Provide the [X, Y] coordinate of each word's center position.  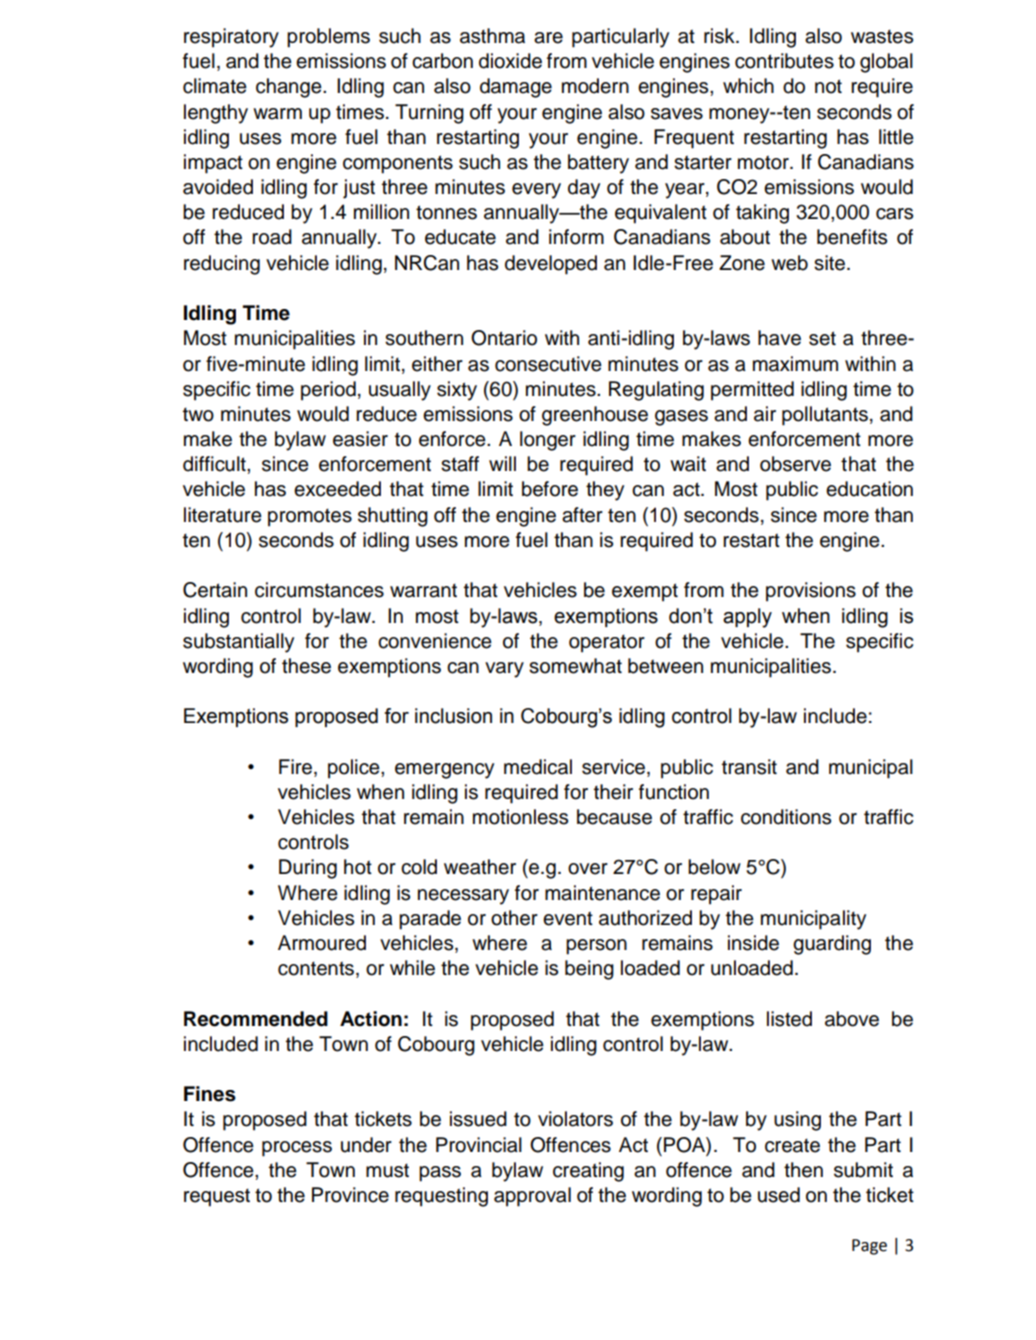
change [290, 88]
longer [548, 441]
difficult [215, 464]
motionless [520, 817]
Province [350, 1195]
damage [516, 88]
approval [532, 1197]
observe [795, 464]
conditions [786, 817]
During [308, 869]
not [828, 86]
